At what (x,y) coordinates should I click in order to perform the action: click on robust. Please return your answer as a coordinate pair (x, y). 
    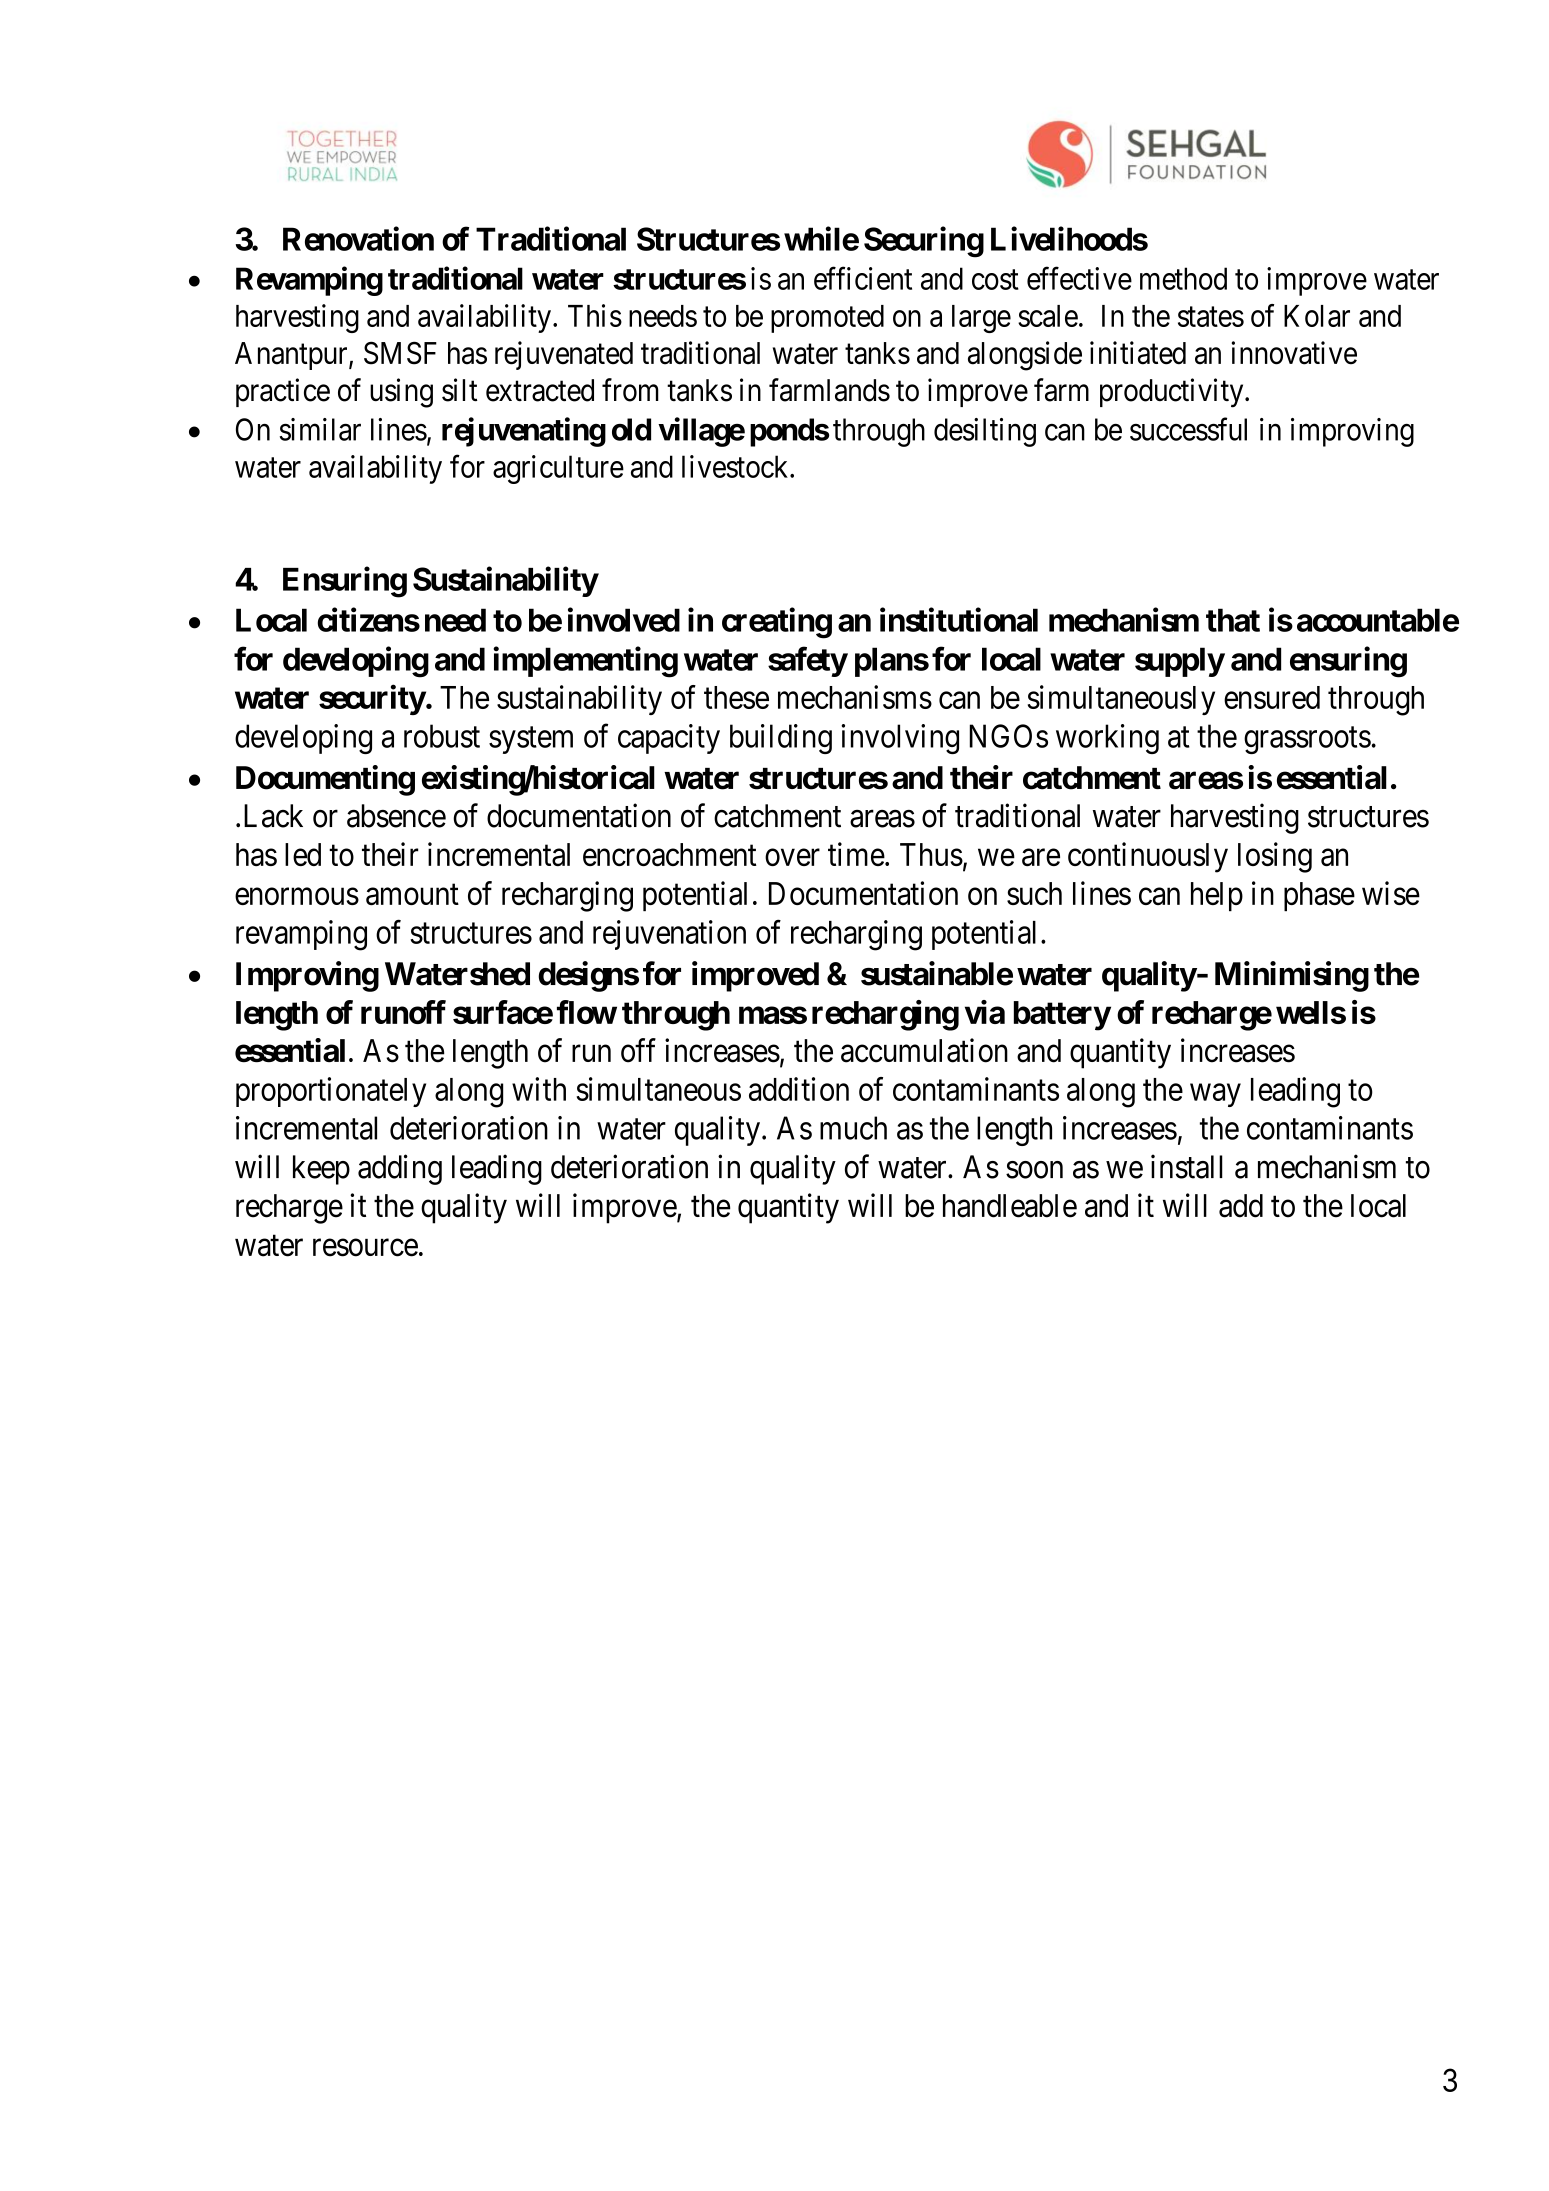
    Looking at the image, I should click on (442, 736).
